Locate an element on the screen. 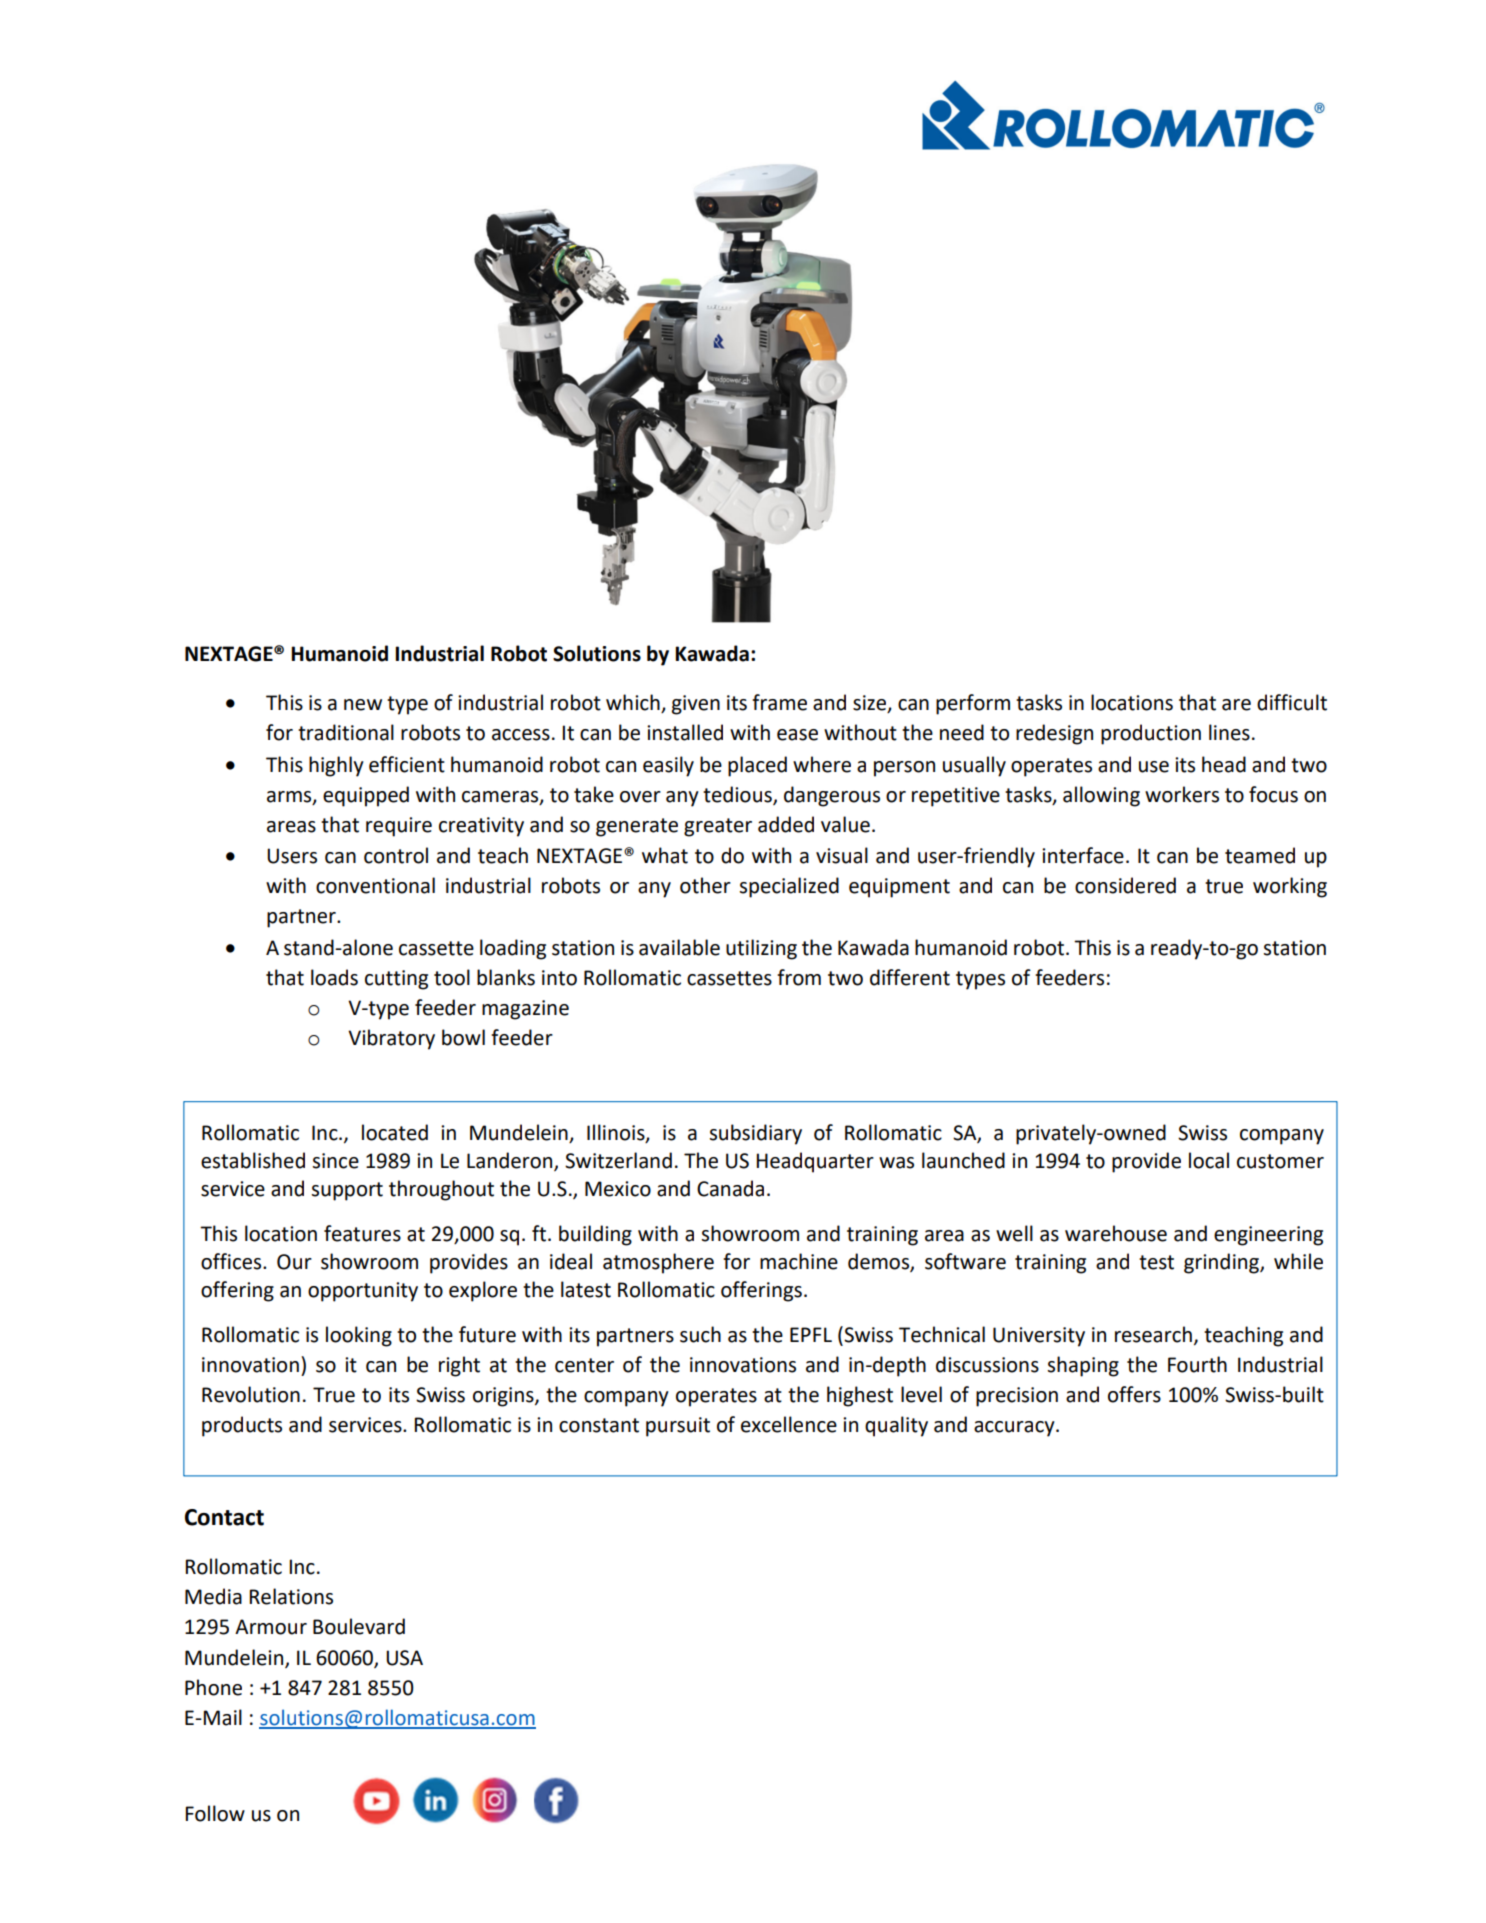 Image resolution: width=1486 pixels, height=1923 pixels. Follow is located at coordinates (215, 1813).
